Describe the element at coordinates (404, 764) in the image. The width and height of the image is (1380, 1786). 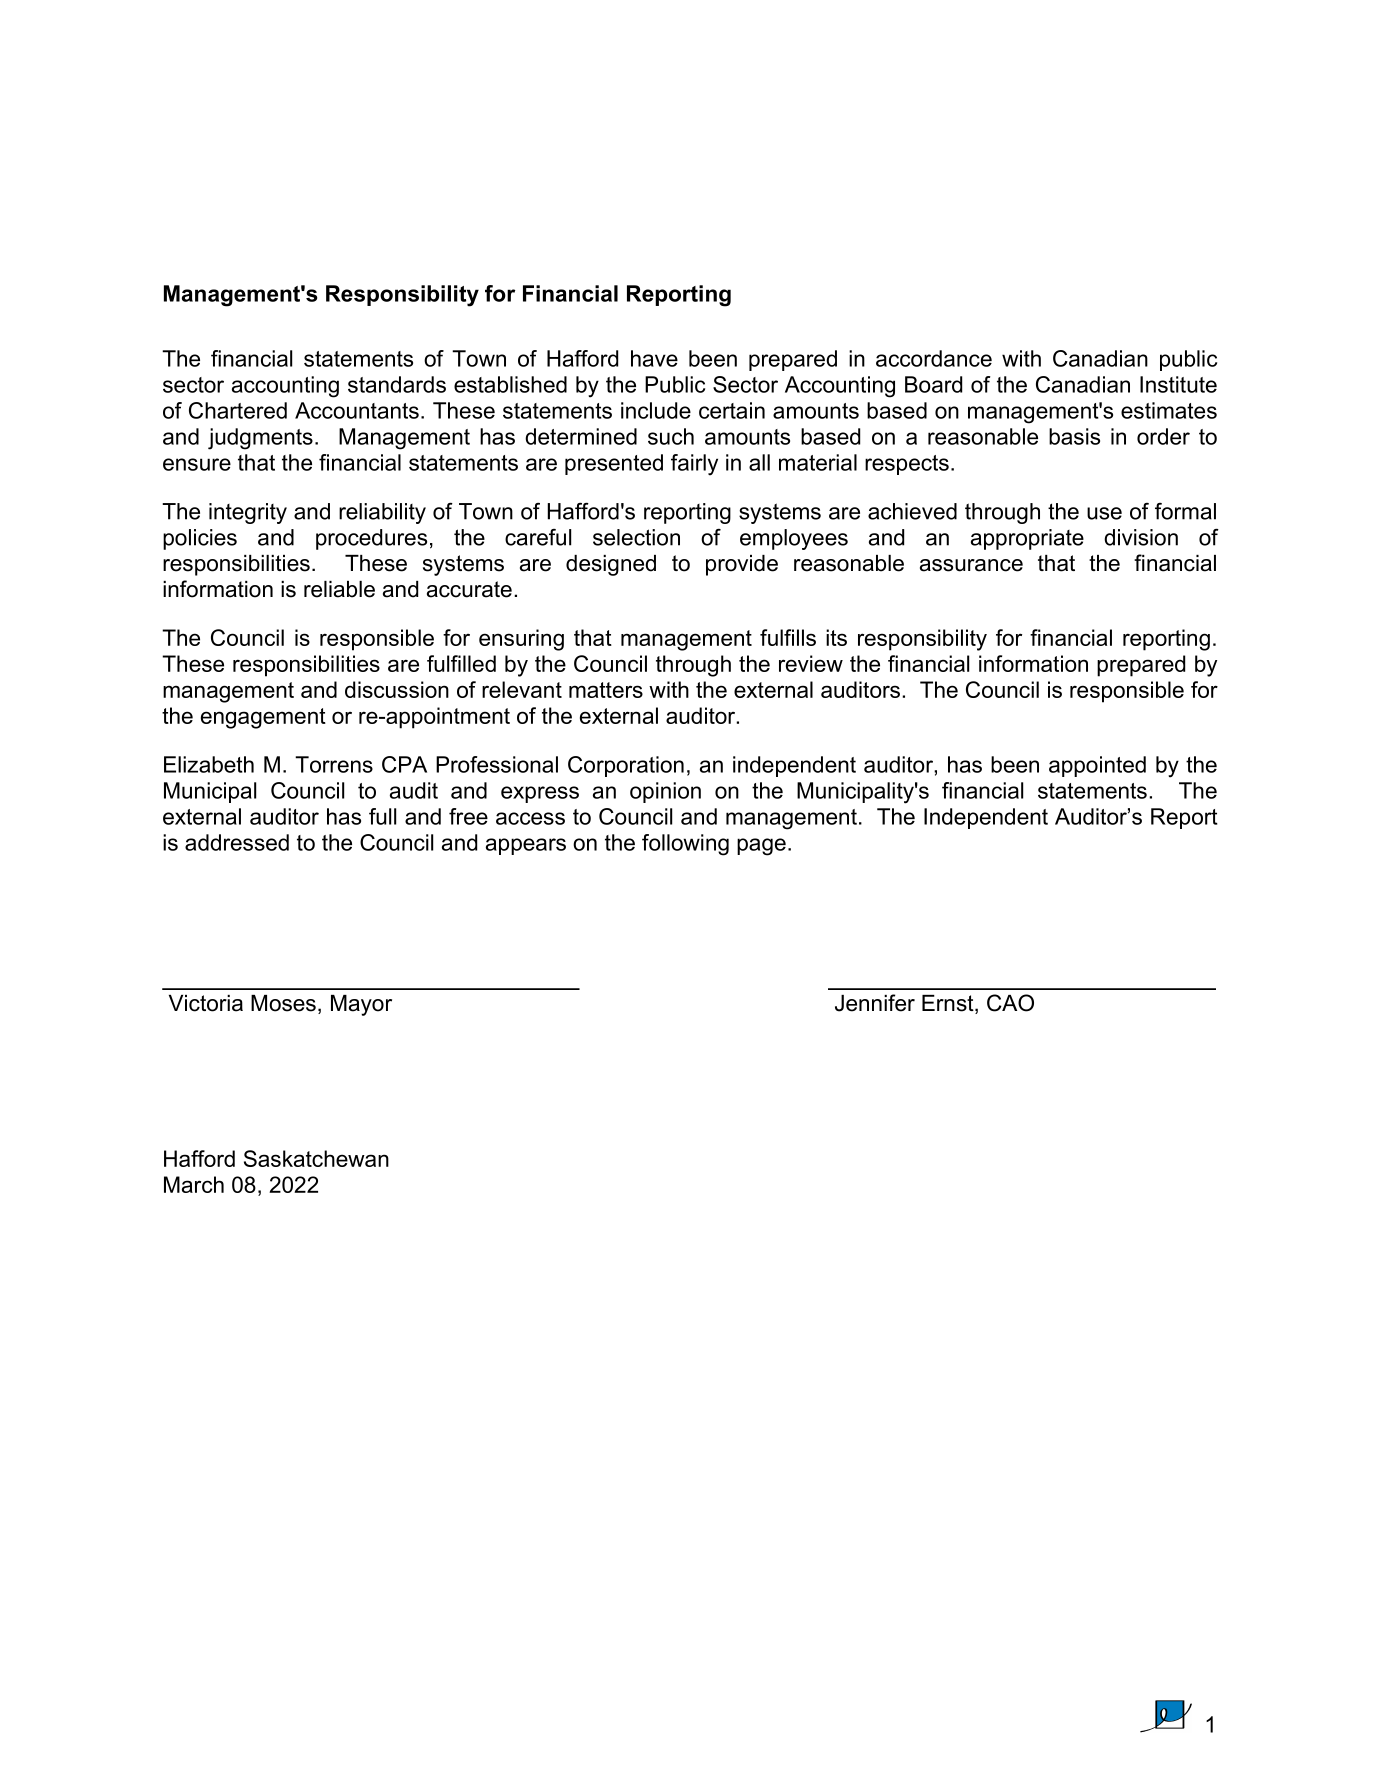
I see `CPA` at that location.
